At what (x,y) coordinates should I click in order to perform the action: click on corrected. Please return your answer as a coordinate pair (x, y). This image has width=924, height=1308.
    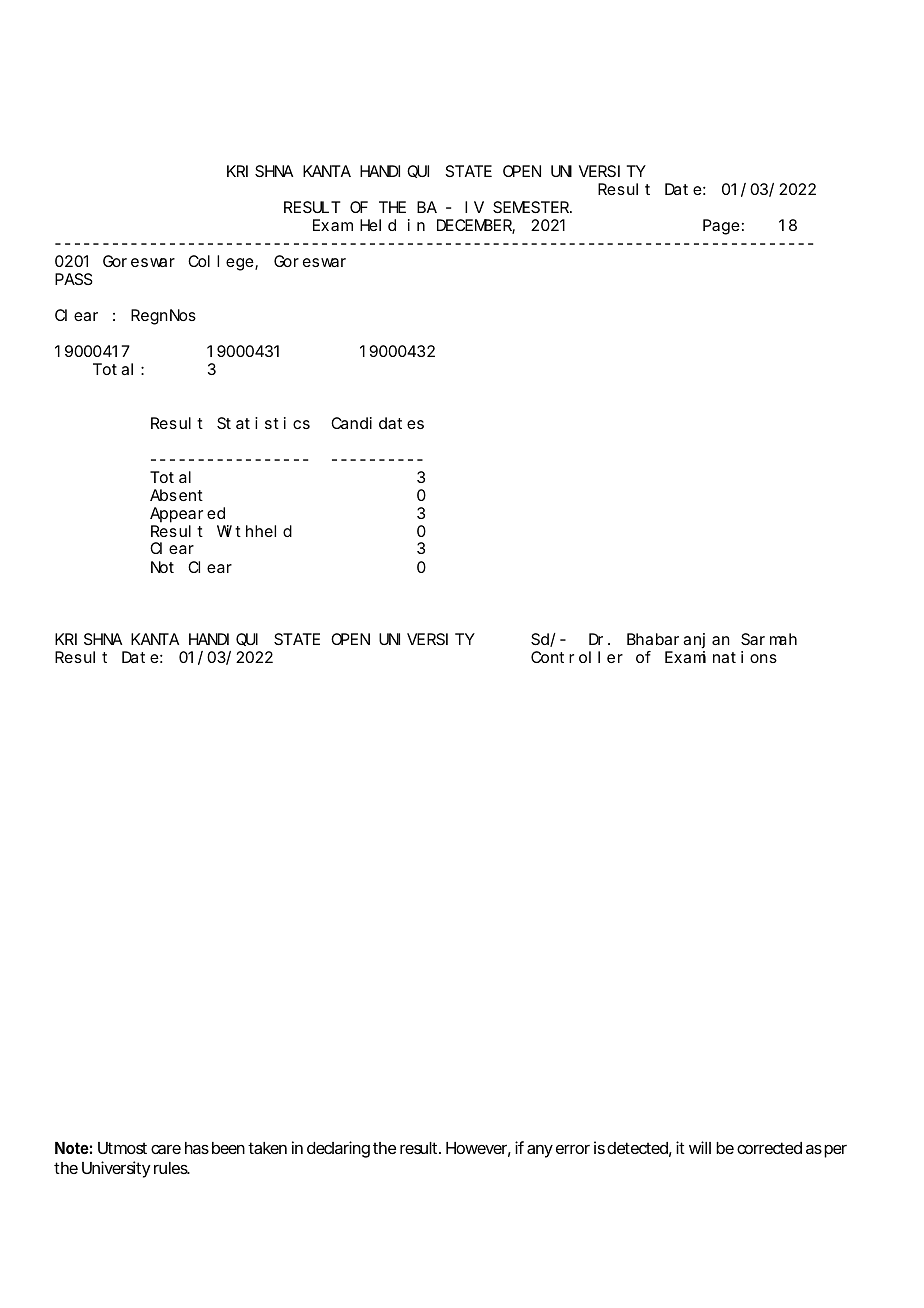
    Looking at the image, I should click on (769, 1148).
